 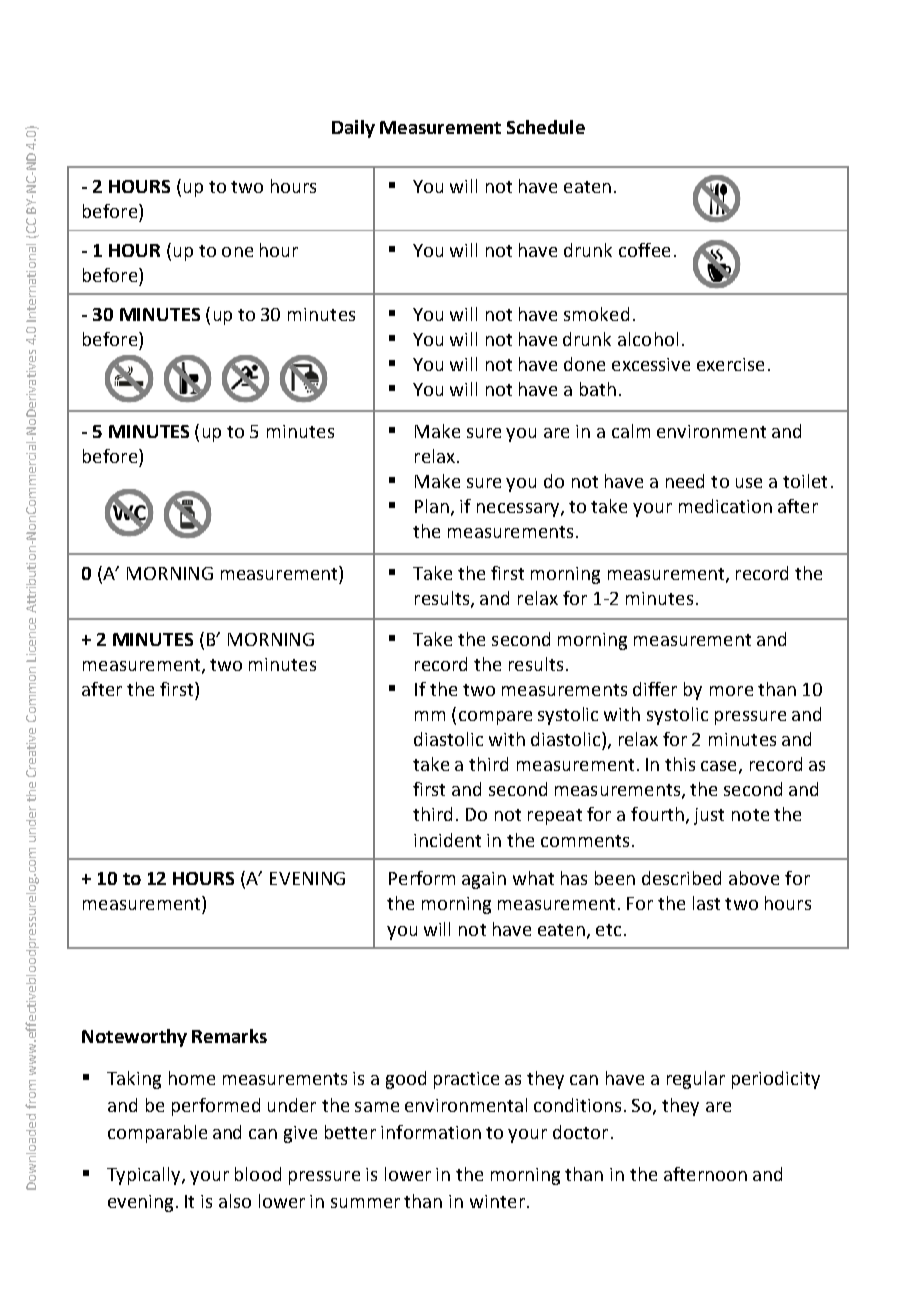 What do you see at coordinates (235, 1201) in the image?
I see `also` at bounding box center [235, 1201].
